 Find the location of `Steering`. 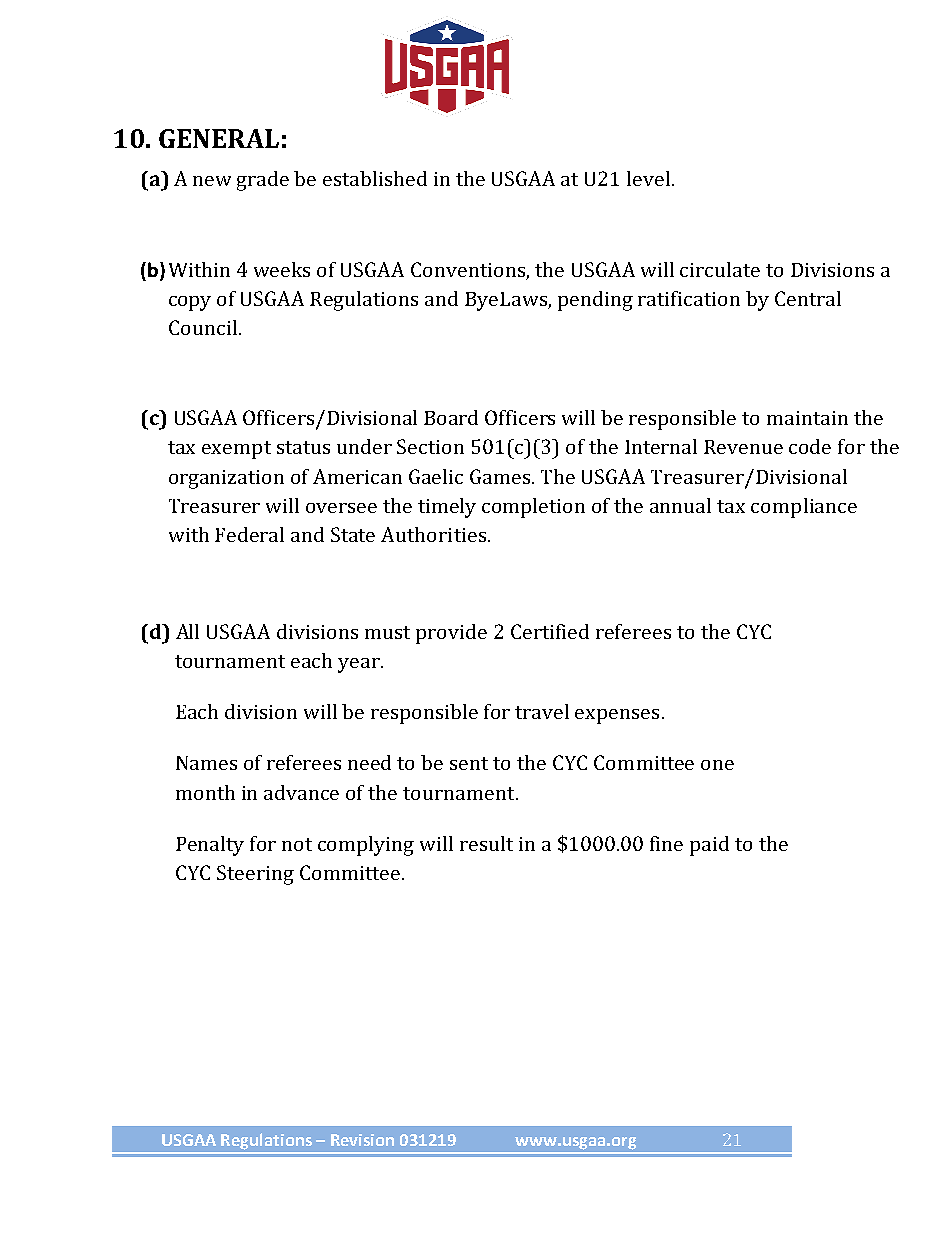

Steering is located at coordinates (255, 875).
